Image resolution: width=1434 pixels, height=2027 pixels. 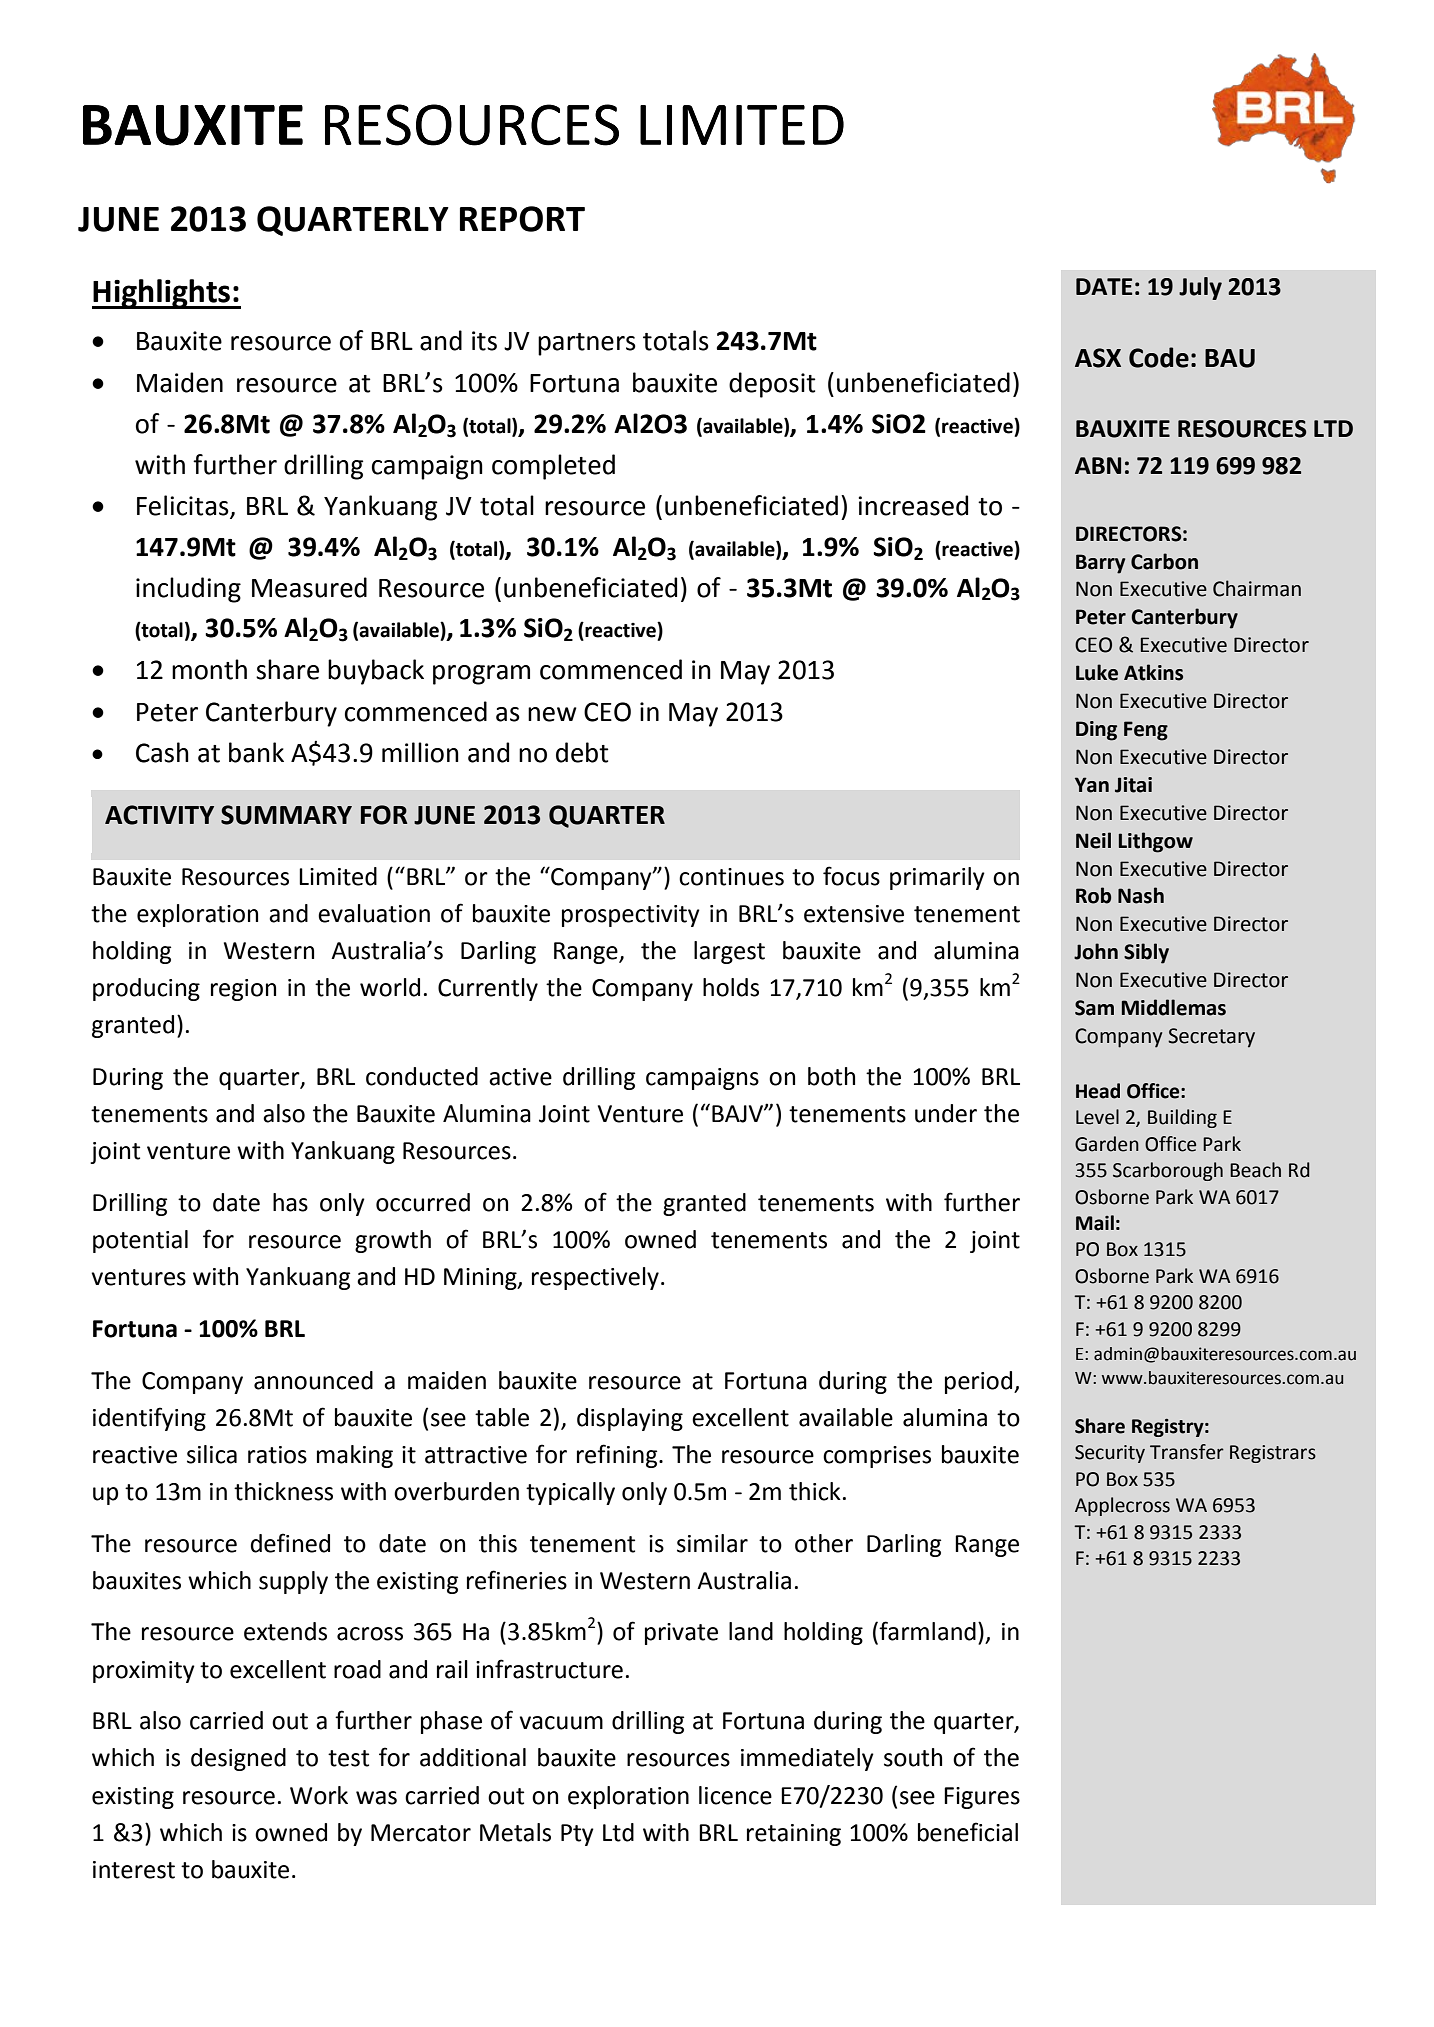 What do you see at coordinates (162, 294) in the screenshot?
I see `Highlights` at bounding box center [162, 294].
